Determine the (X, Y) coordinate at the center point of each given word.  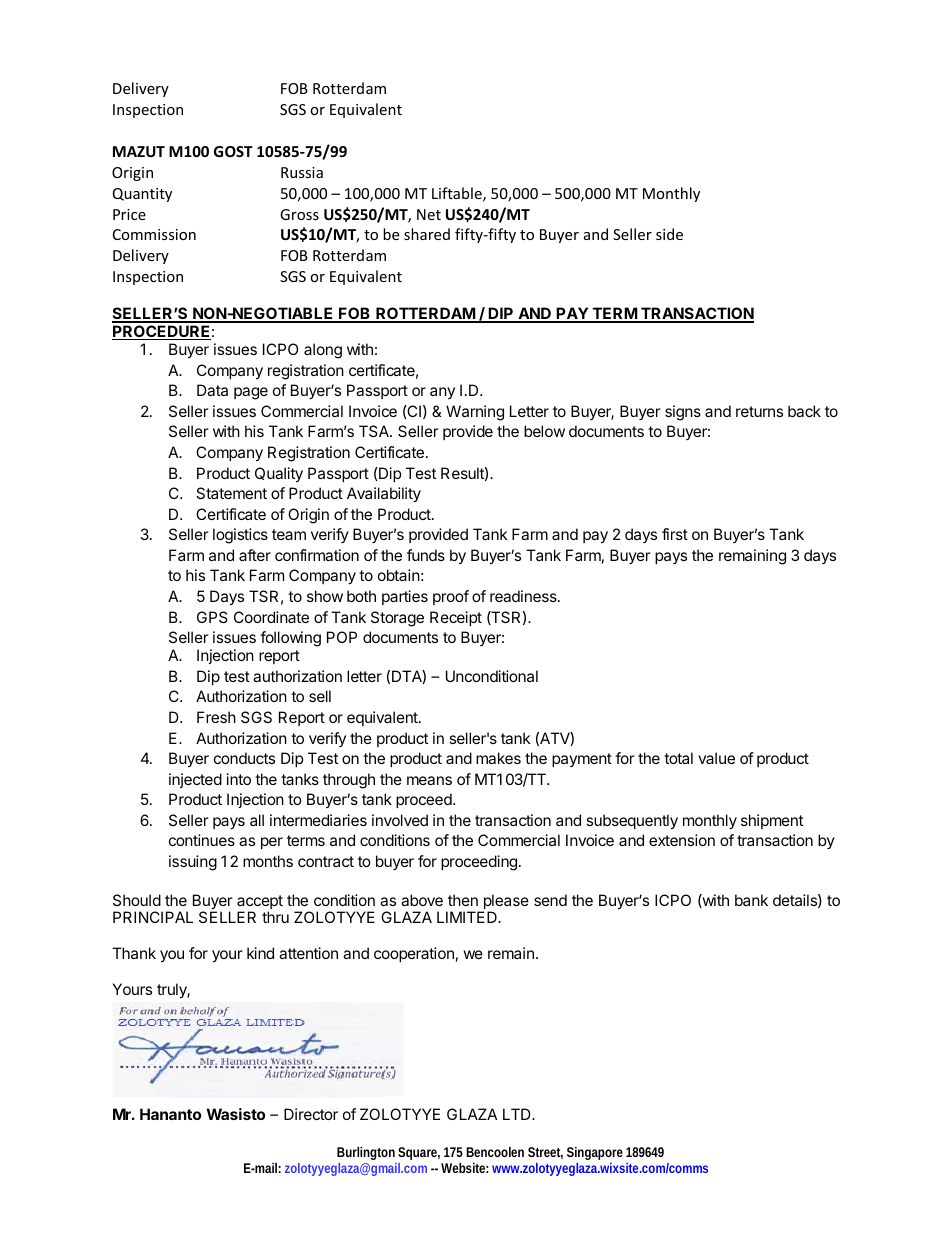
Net (429, 214)
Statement (231, 493)
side (669, 234)
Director (311, 1114)
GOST (233, 151)
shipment (772, 821)
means (429, 780)
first (675, 534)
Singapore (595, 1153)
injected (195, 780)
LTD (518, 1114)
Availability (384, 495)
